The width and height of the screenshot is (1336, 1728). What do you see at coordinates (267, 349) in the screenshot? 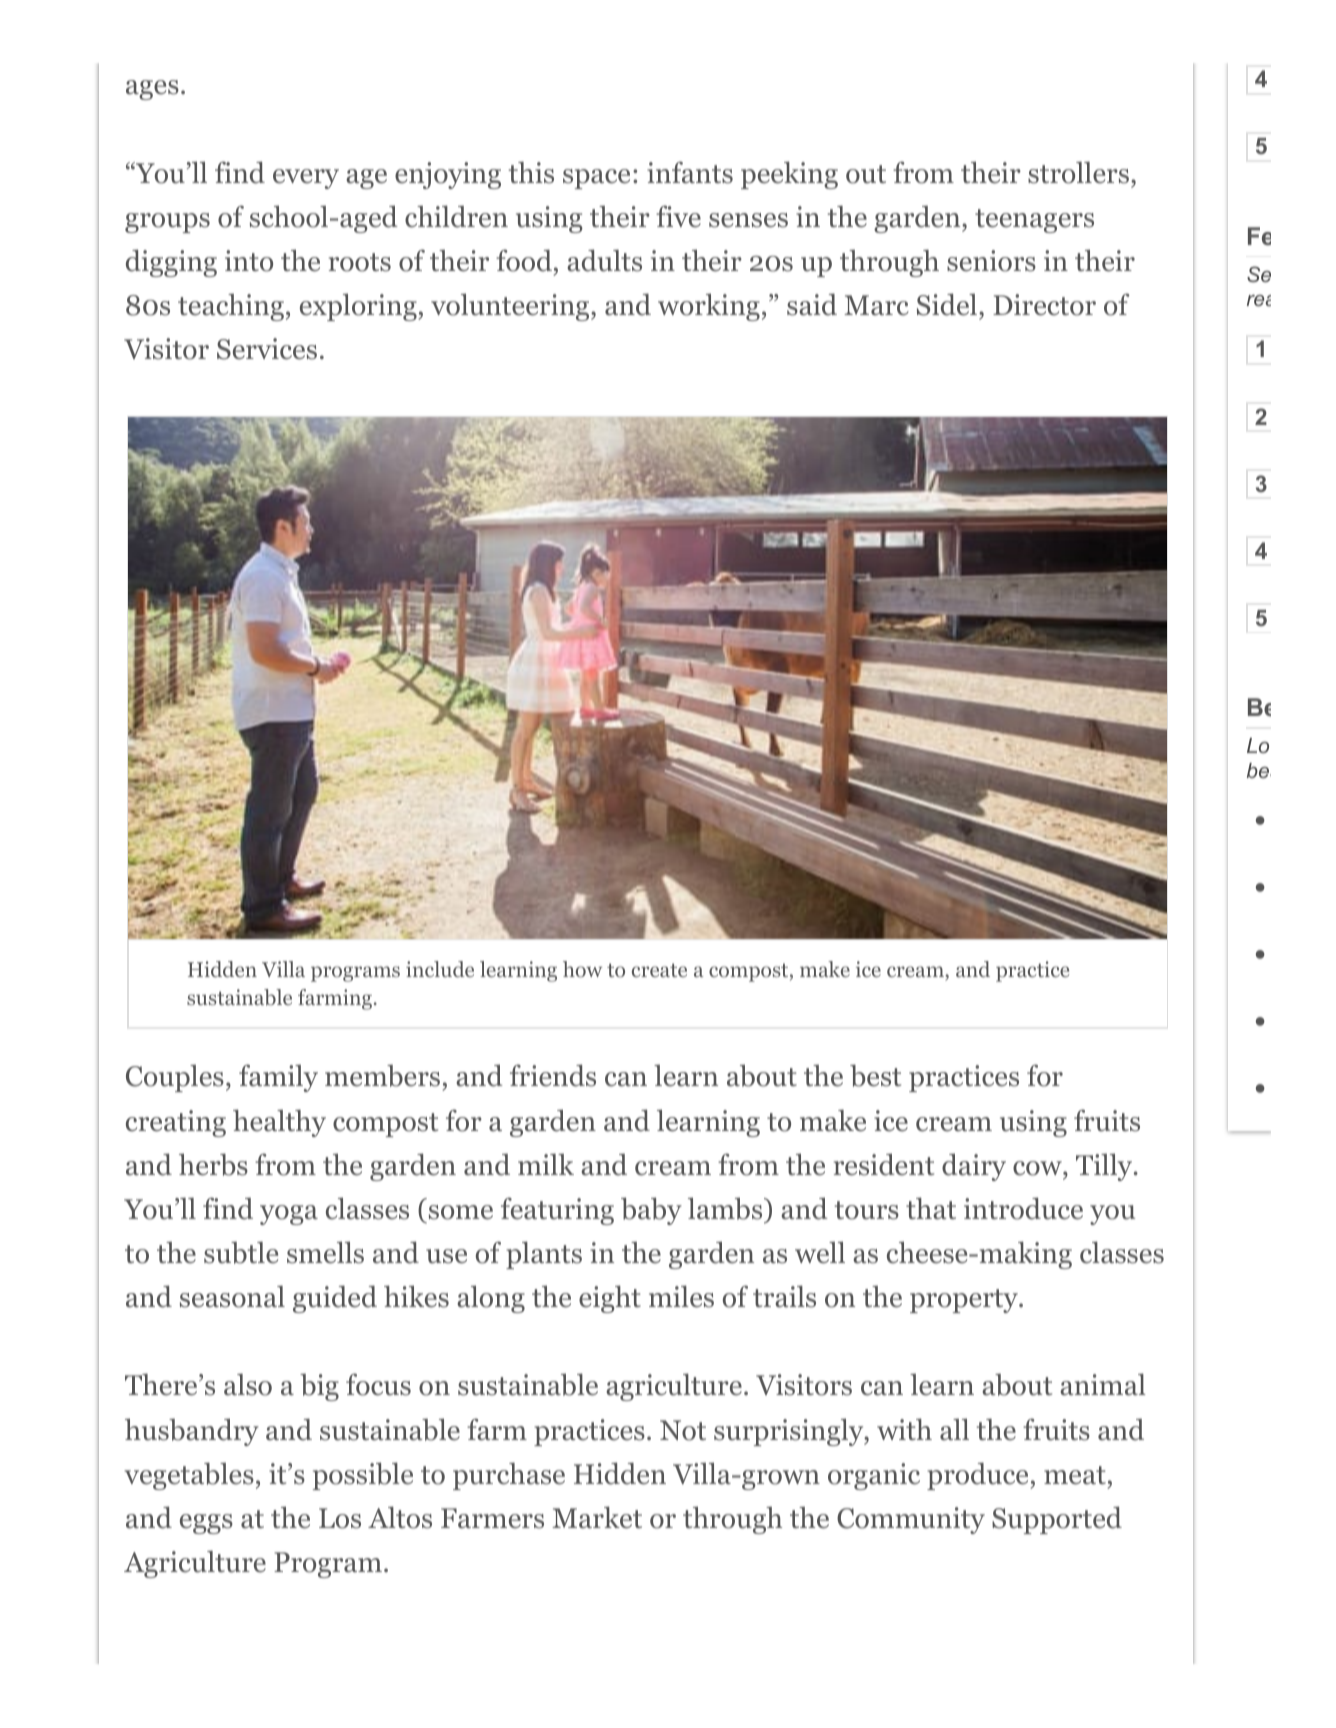
I see `Services` at bounding box center [267, 349].
